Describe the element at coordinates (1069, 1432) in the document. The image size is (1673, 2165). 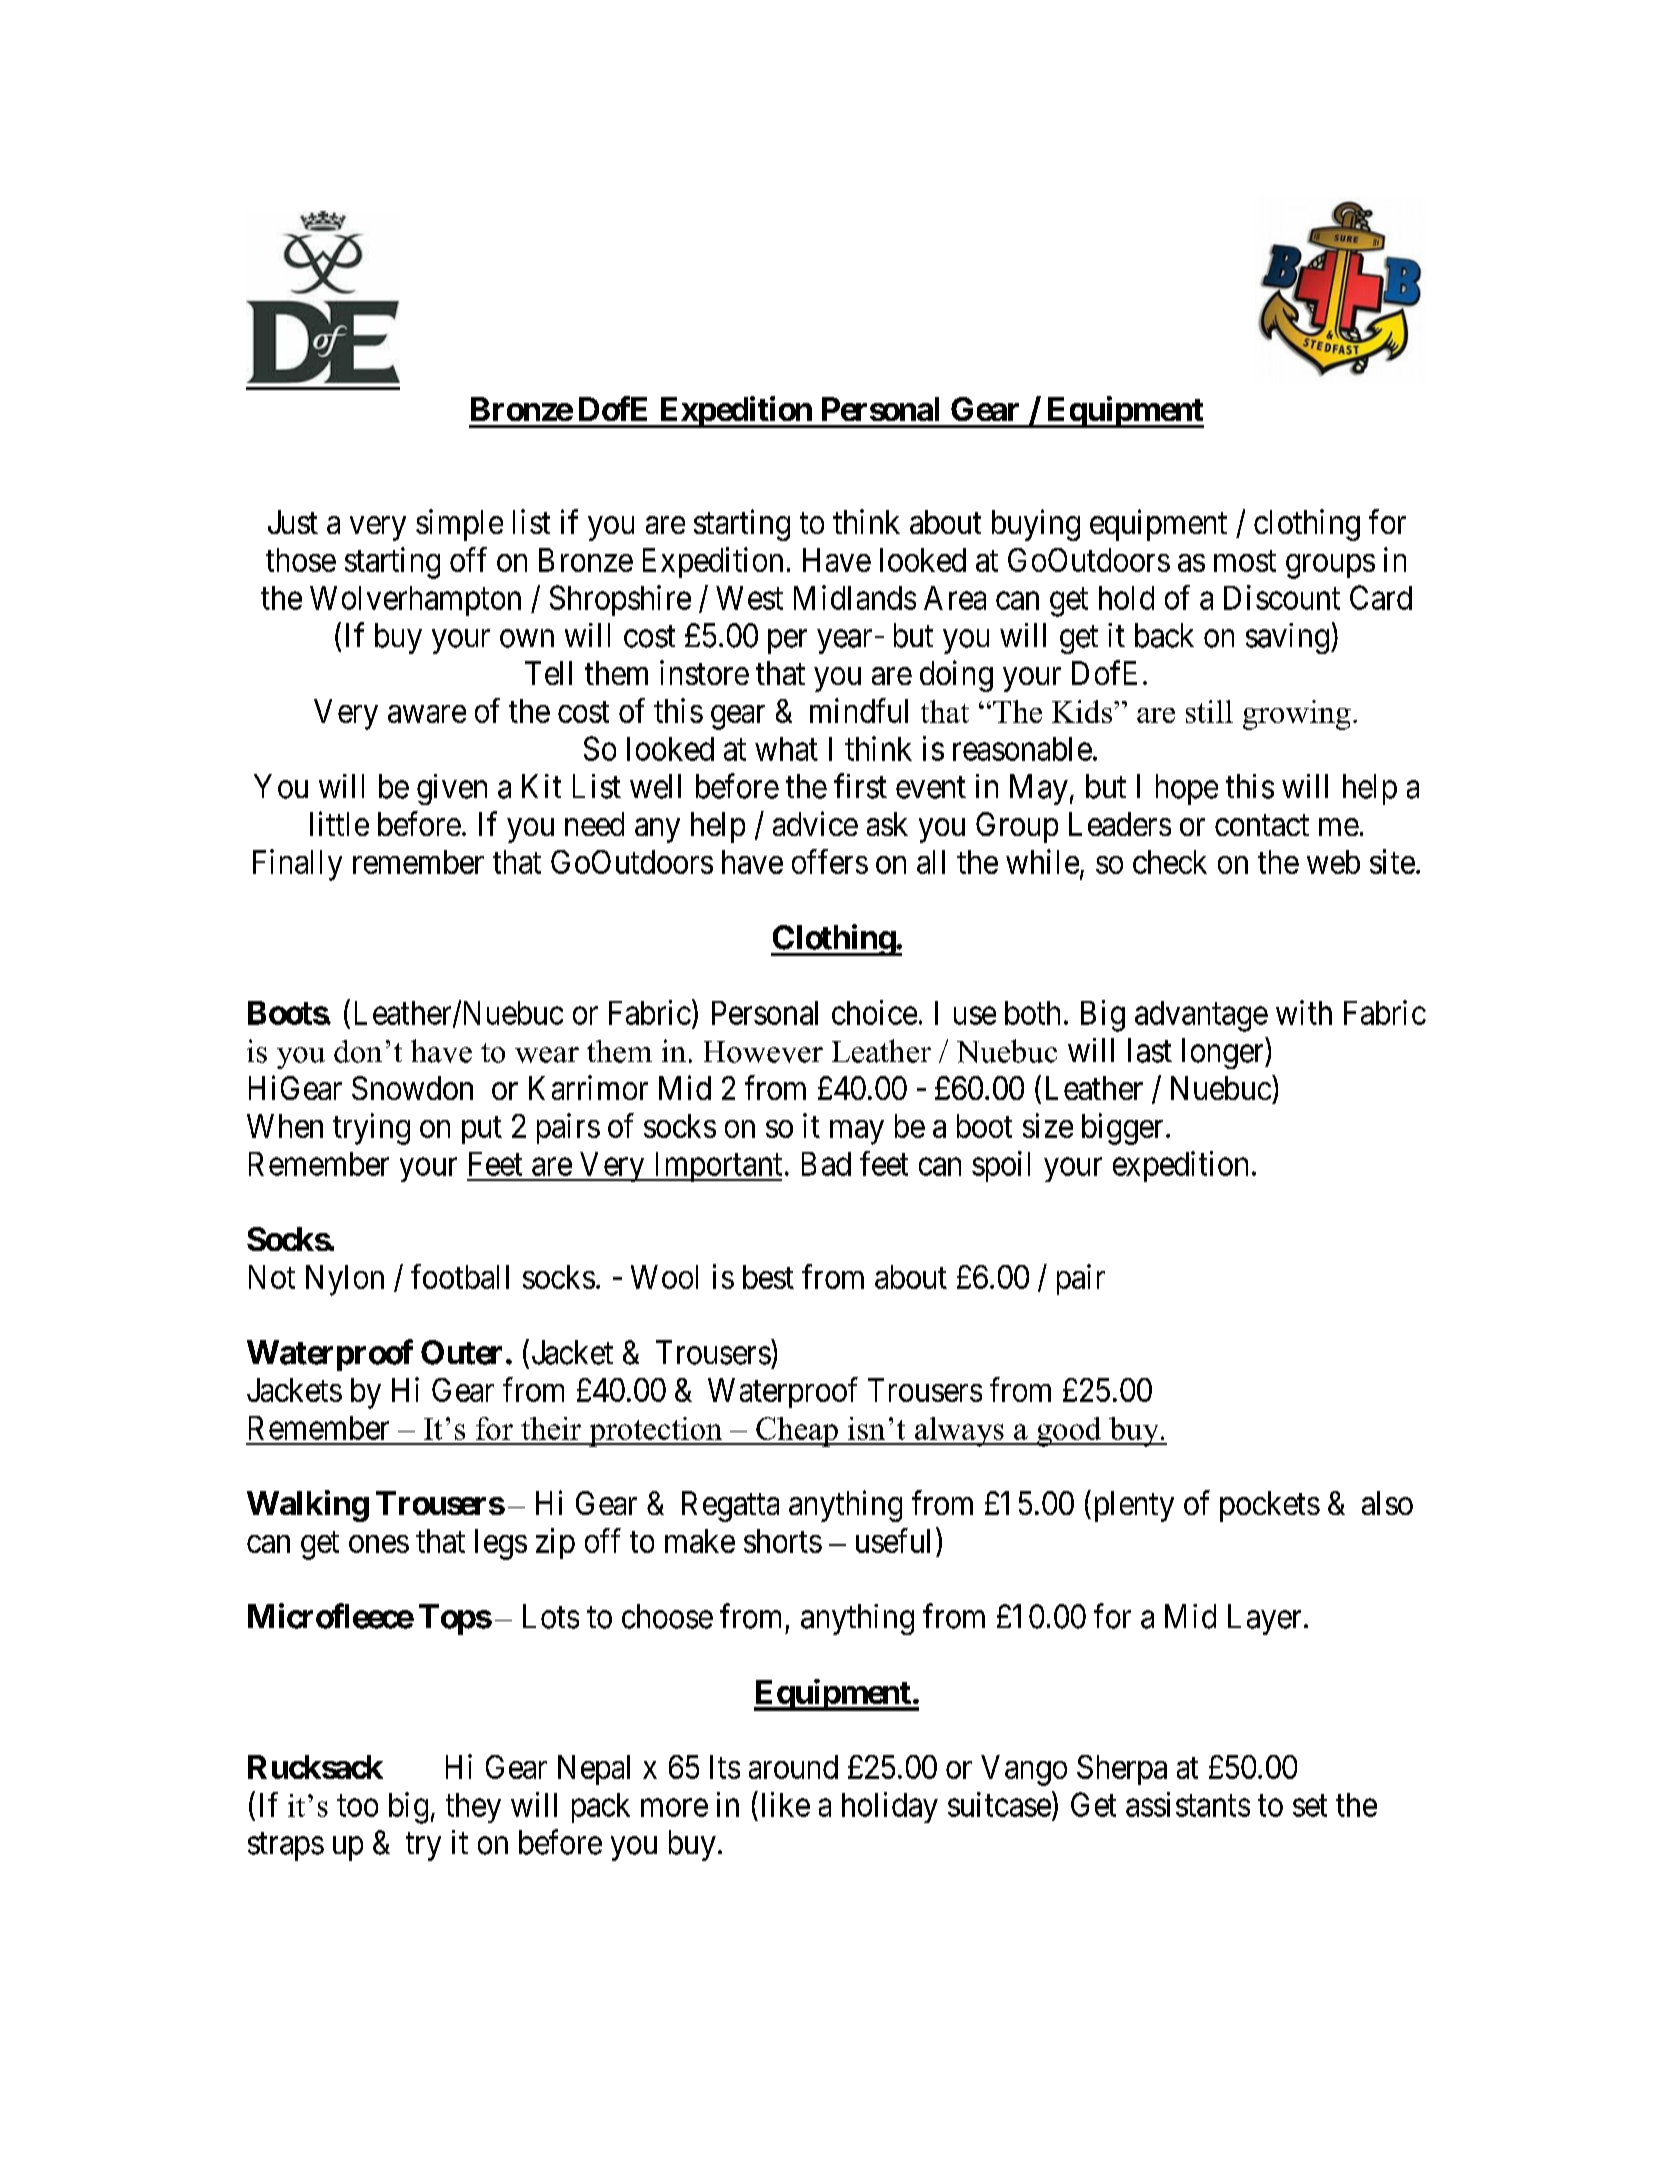
I see `good` at that location.
